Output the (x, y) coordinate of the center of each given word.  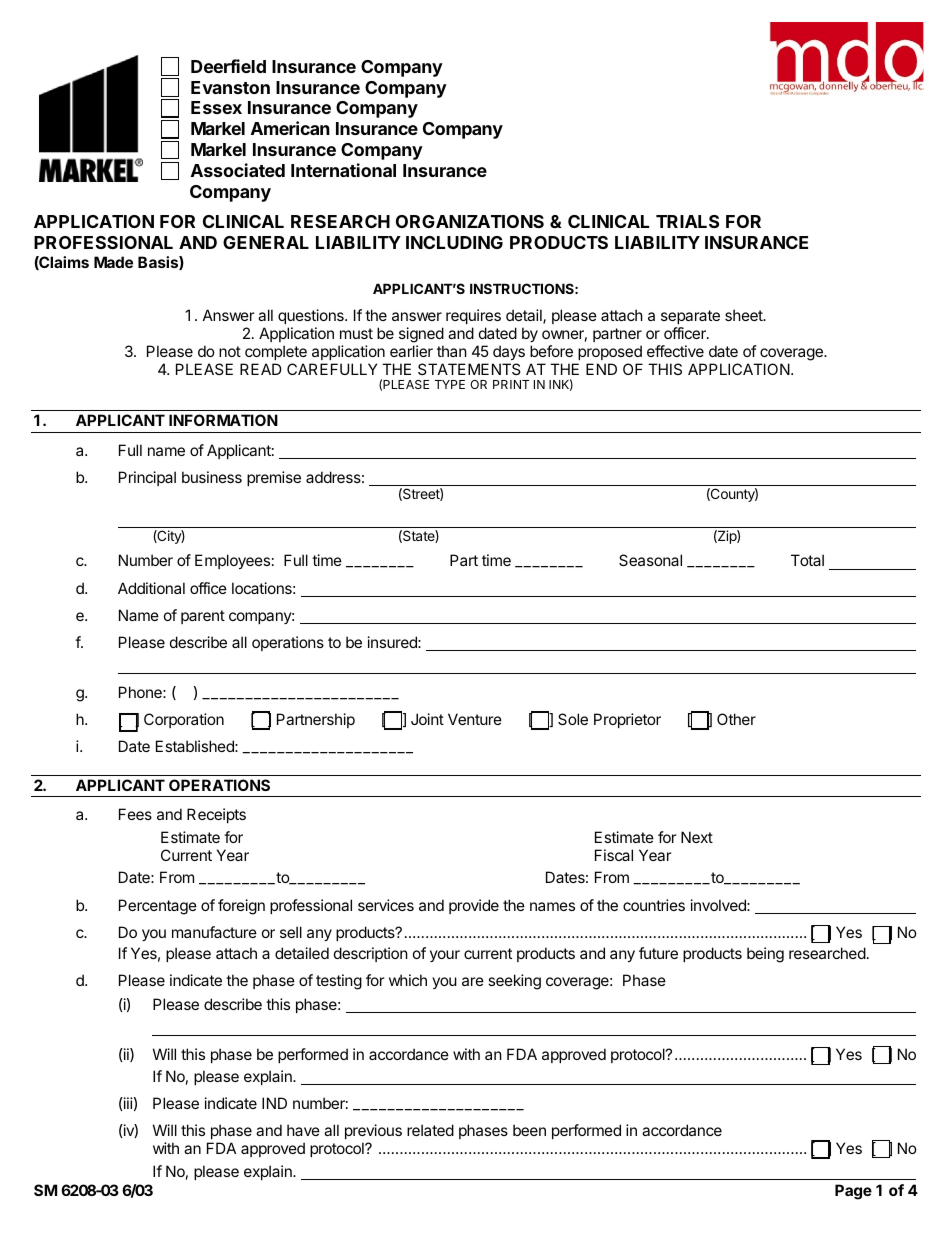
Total (807, 560)
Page (853, 1192)
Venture (475, 719)
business (212, 477)
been (529, 1130)
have (303, 1130)
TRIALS (687, 221)
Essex (216, 107)
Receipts (216, 815)
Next (697, 837)
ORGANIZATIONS (470, 221)
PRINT (511, 384)
